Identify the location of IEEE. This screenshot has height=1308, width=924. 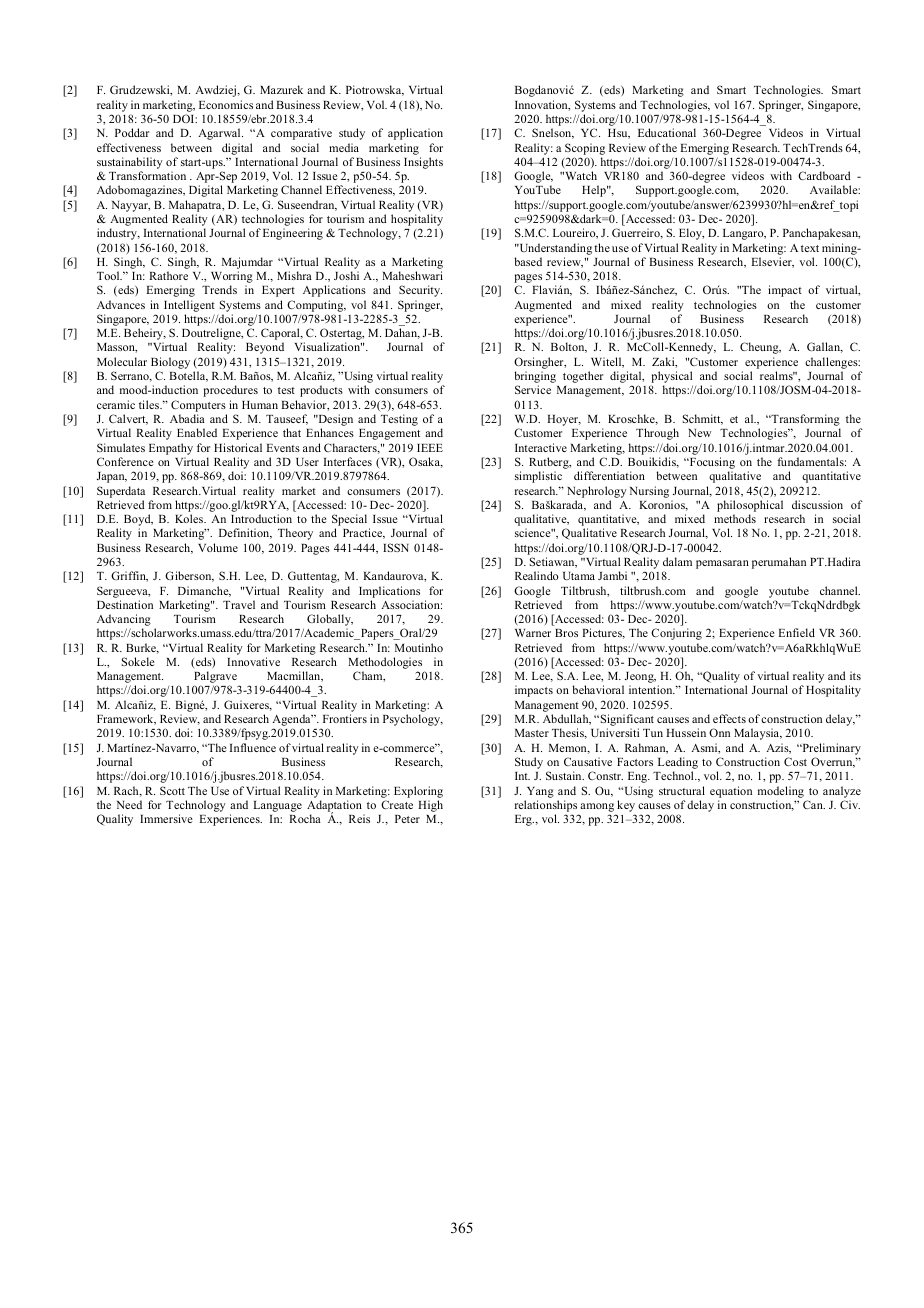
(430, 448).
